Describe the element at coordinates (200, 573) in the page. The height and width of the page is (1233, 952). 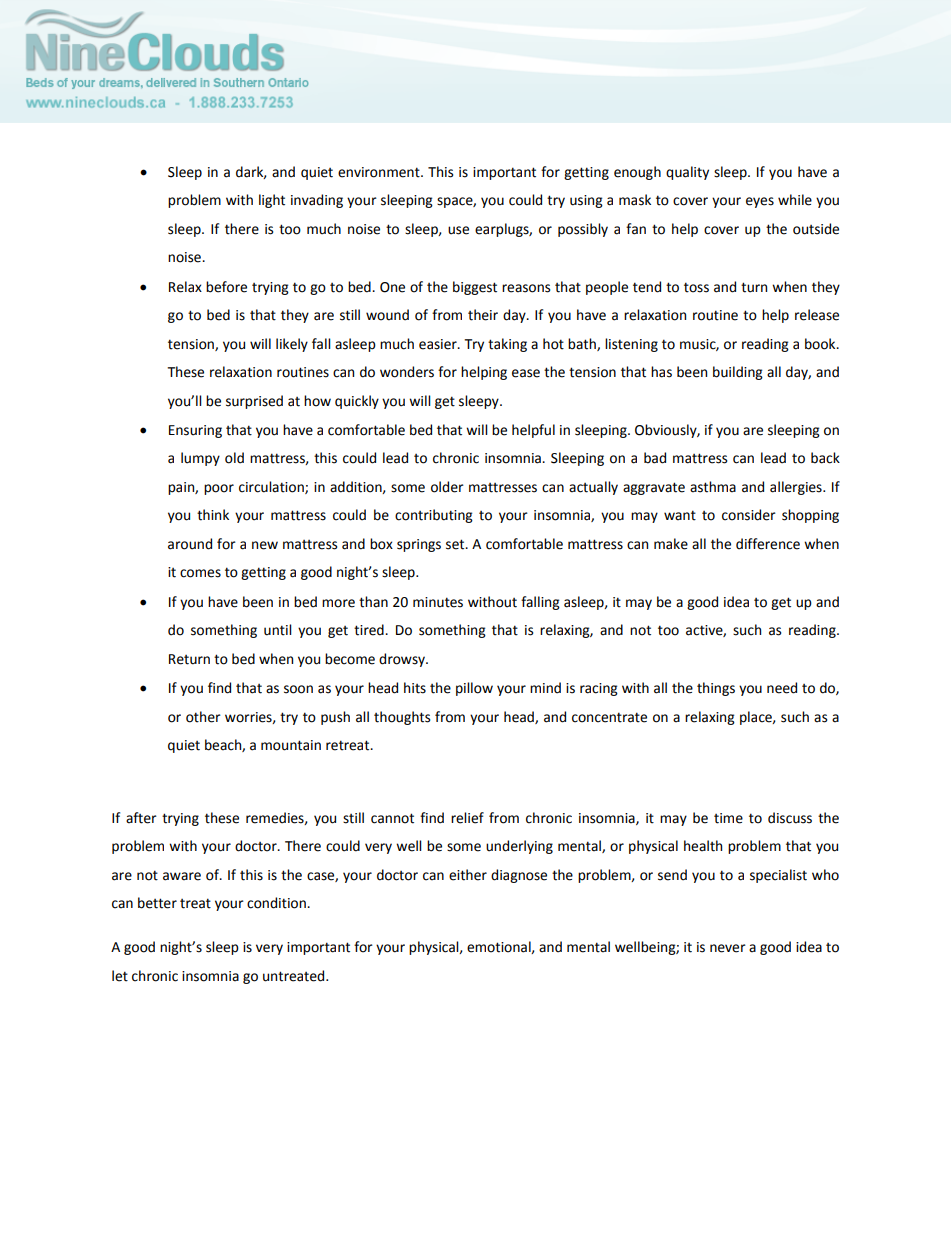
I see `comes` at that location.
